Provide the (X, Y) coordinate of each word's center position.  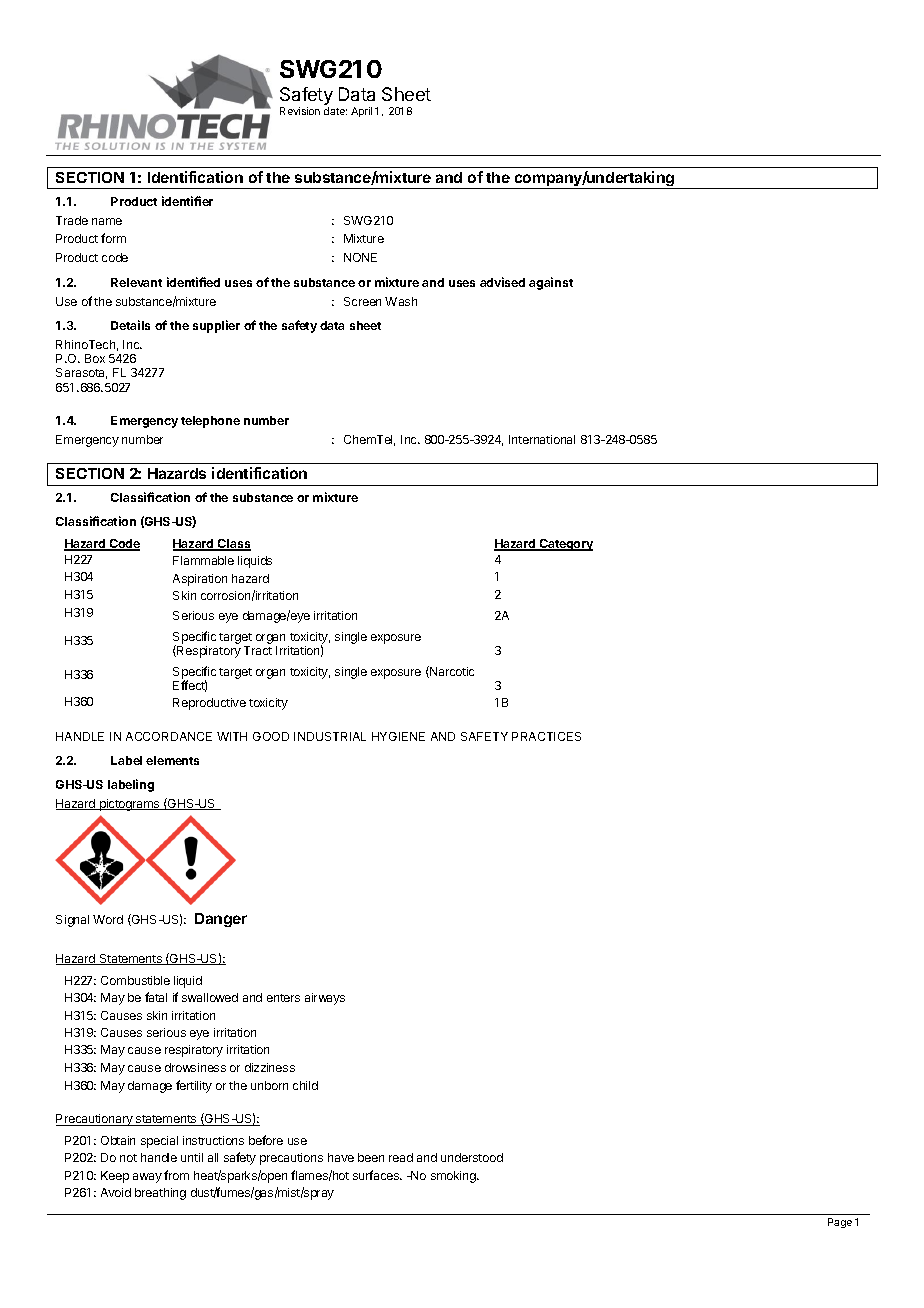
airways (325, 999)
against (551, 283)
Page (840, 1223)
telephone (210, 422)
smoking (454, 1177)
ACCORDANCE (169, 736)
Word (108, 919)
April (361, 112)
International (542, 439)
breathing (160, 1194)
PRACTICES (546, 736)
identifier (187, 201)
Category (565, 545)
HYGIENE (398, 736)
